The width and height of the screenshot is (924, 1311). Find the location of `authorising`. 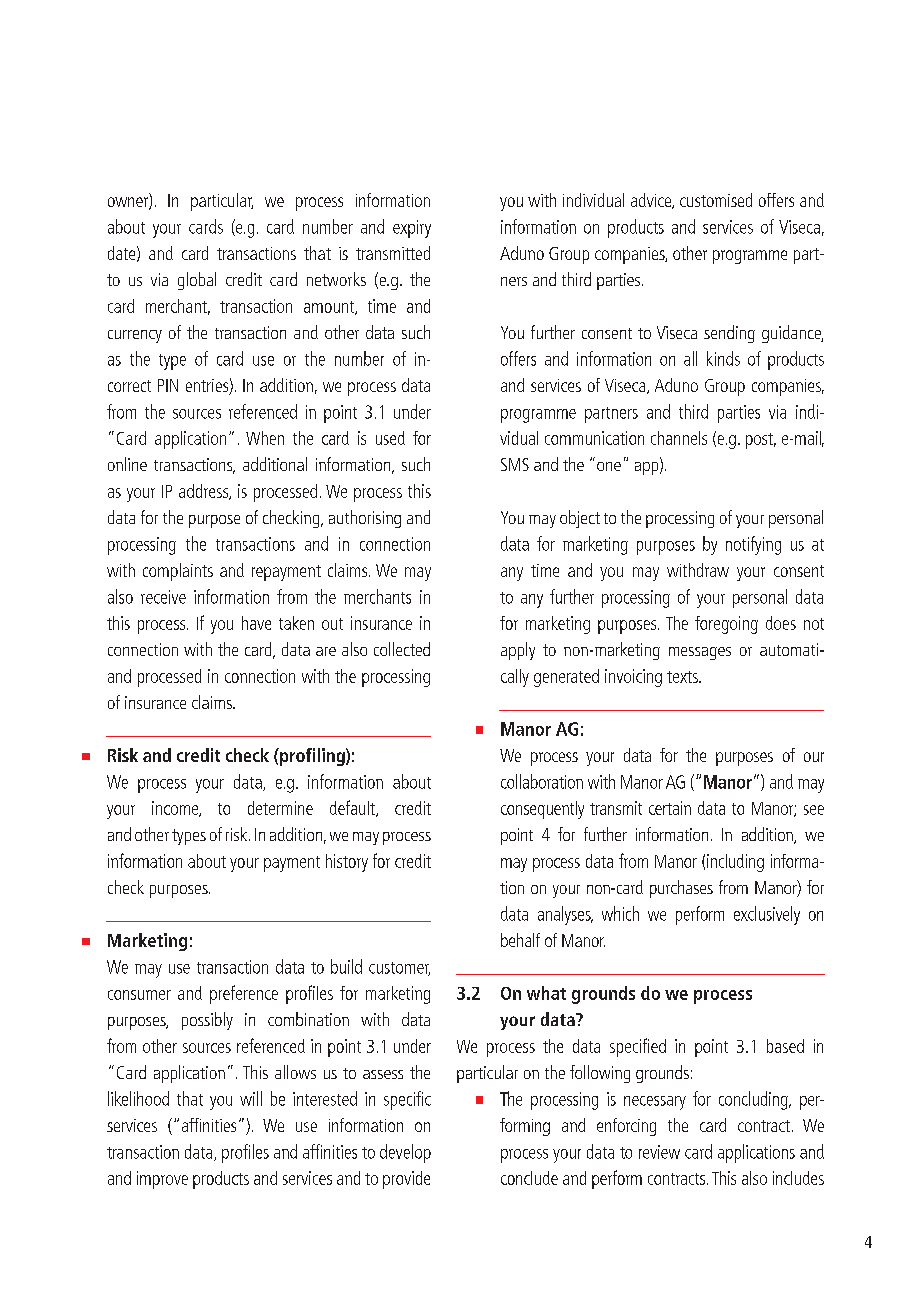

authorising is located at coordinates (365, 519).
